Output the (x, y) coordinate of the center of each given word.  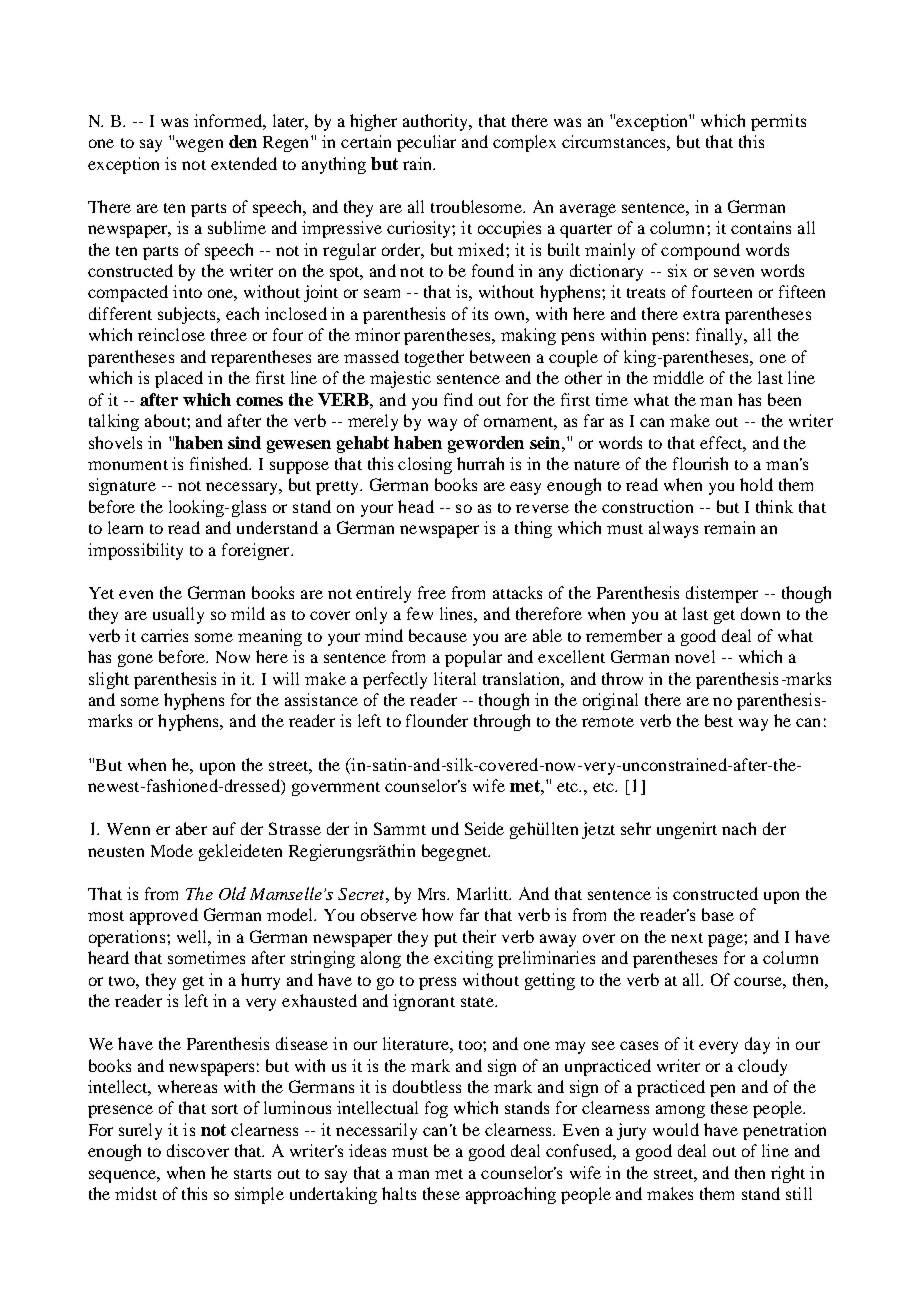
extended (244, 163)
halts (399, 1193)
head (416, 506)
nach (739, 828)
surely (140, 1131)
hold (756, 484)
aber (191, 828)
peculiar (426, 143)
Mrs (433, 894)
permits (778, 122)
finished (220, 463)
